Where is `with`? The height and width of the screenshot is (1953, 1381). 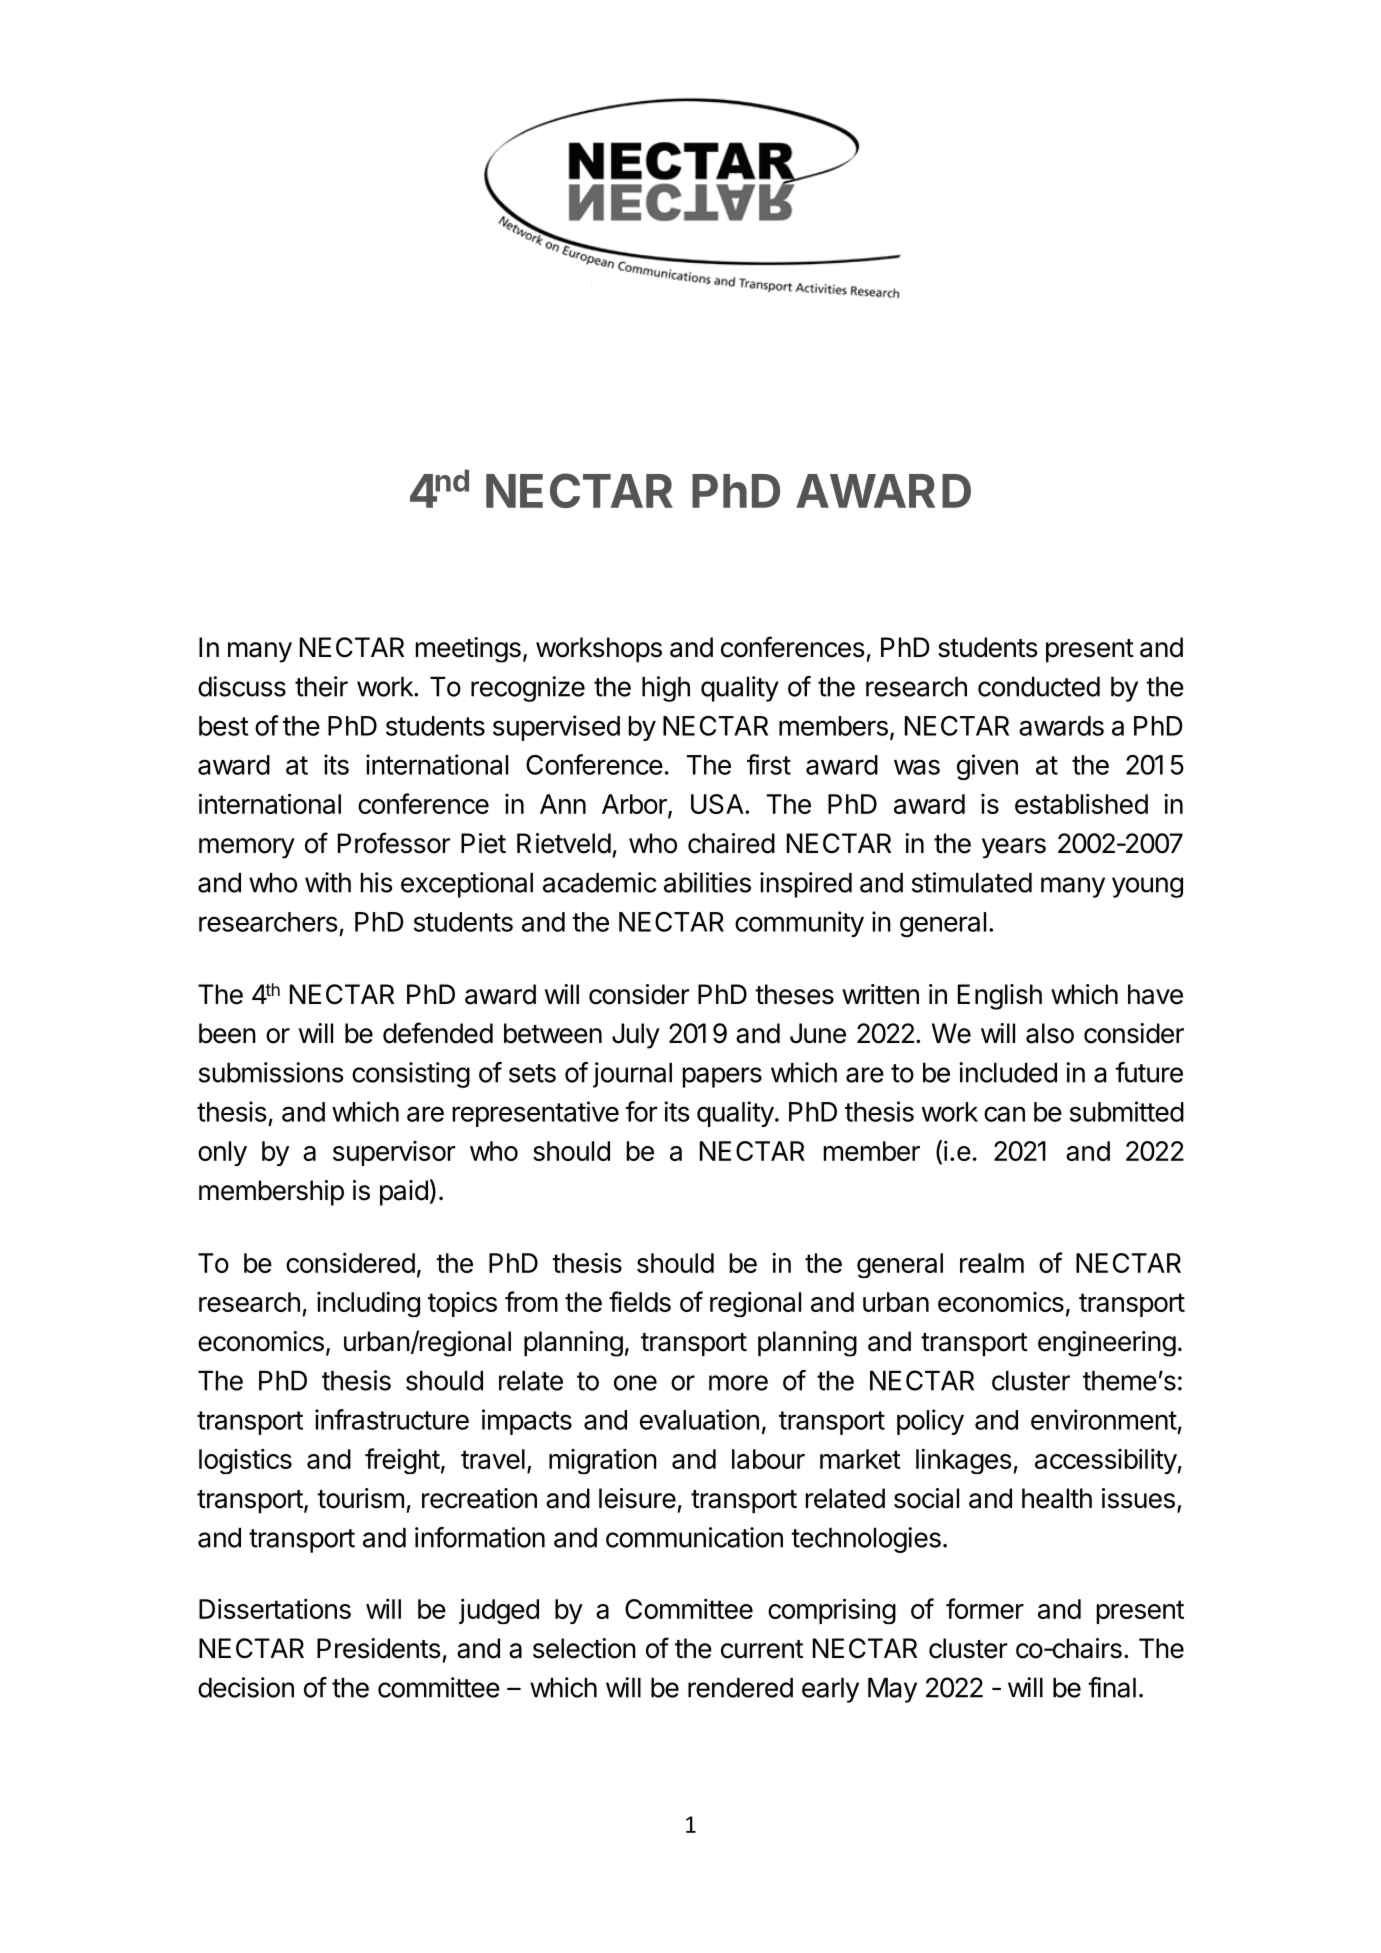 with is located at coordinates (328, 882).
